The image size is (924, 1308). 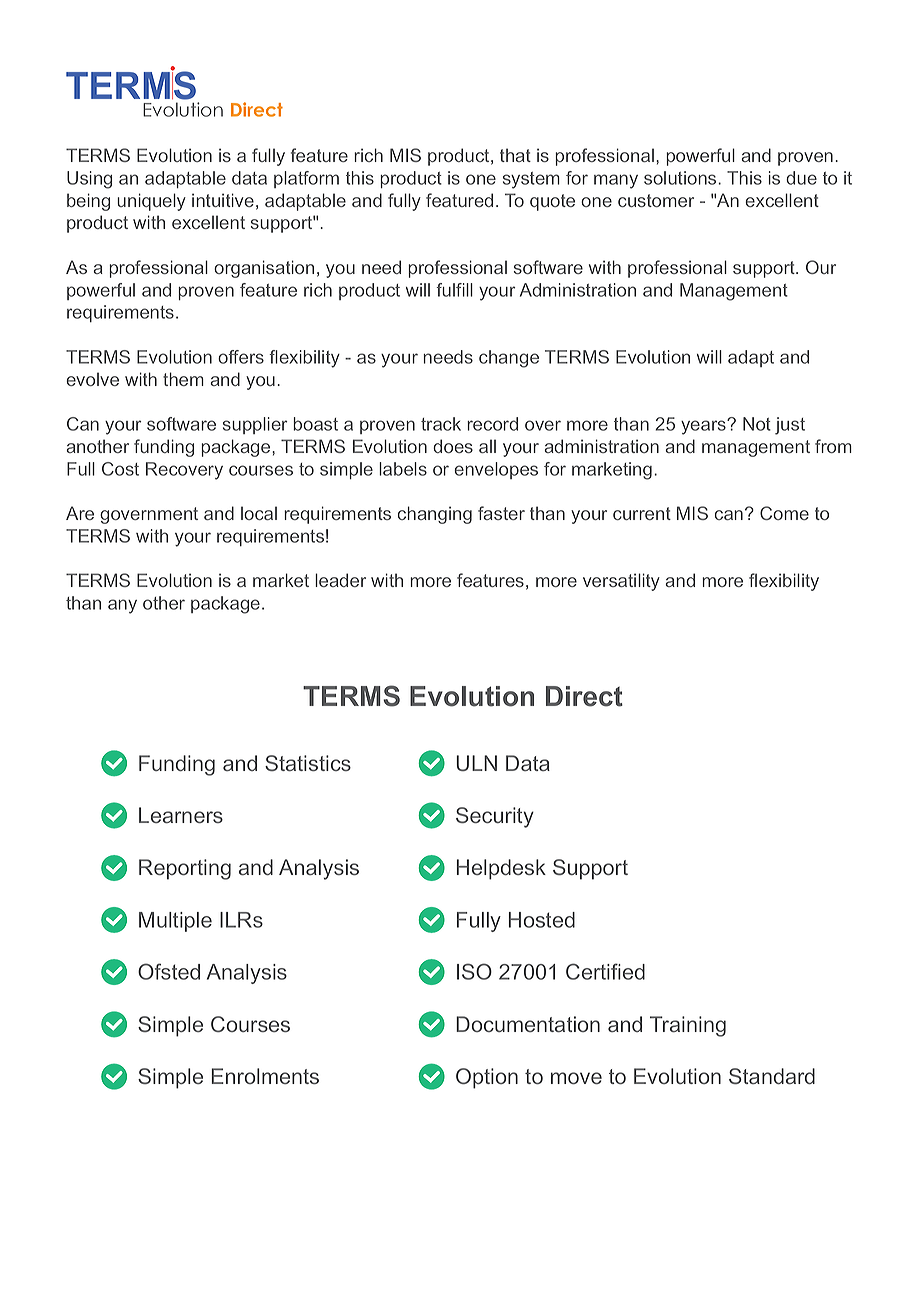 What do you see at coordinates (151, 202) in the document?
I see `uniquely` at bounding box center [151, 202].
